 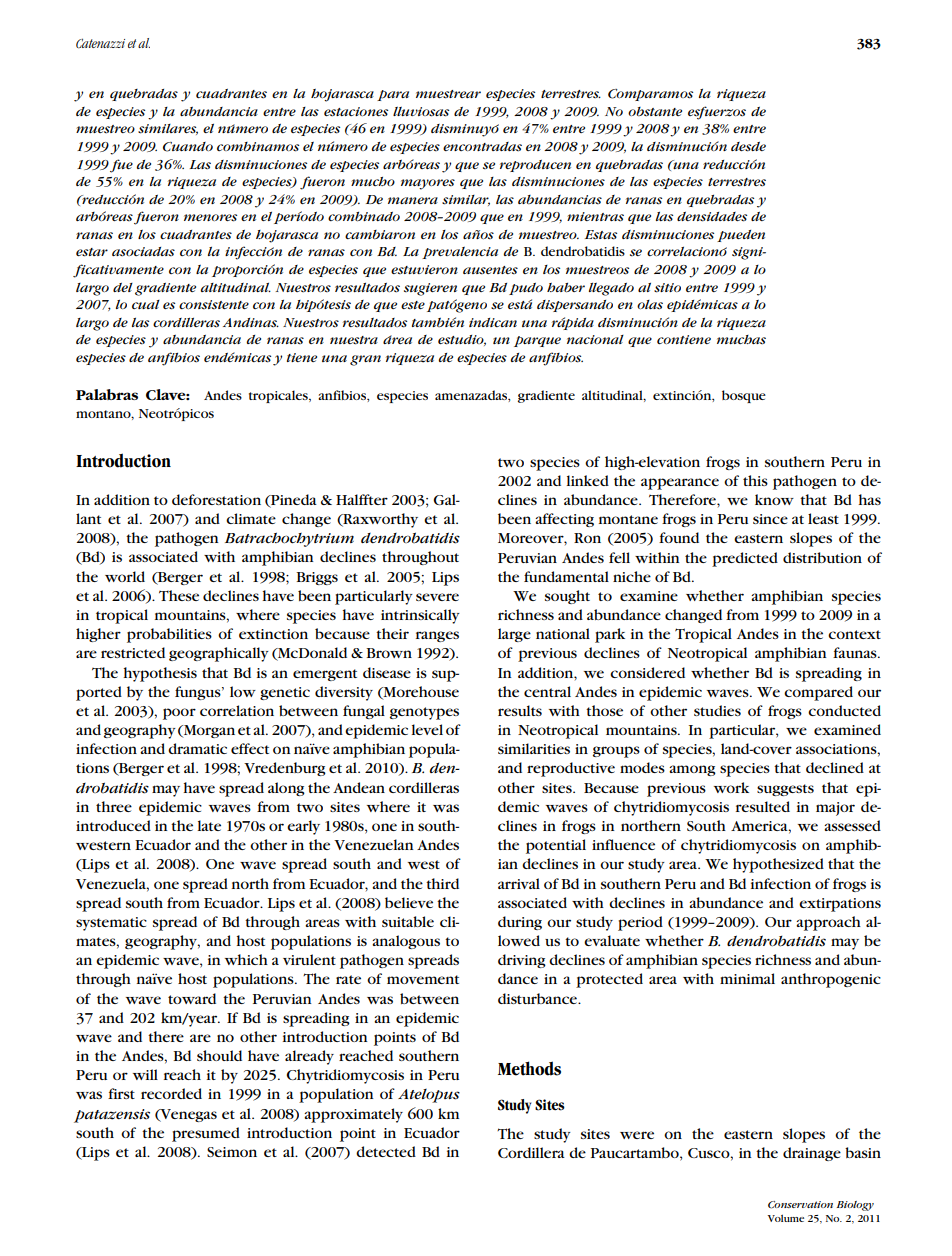 What do you see at coordinates (197, 748) in the screenshot?
I see `dramatic` at bounding box center [197, 748].
